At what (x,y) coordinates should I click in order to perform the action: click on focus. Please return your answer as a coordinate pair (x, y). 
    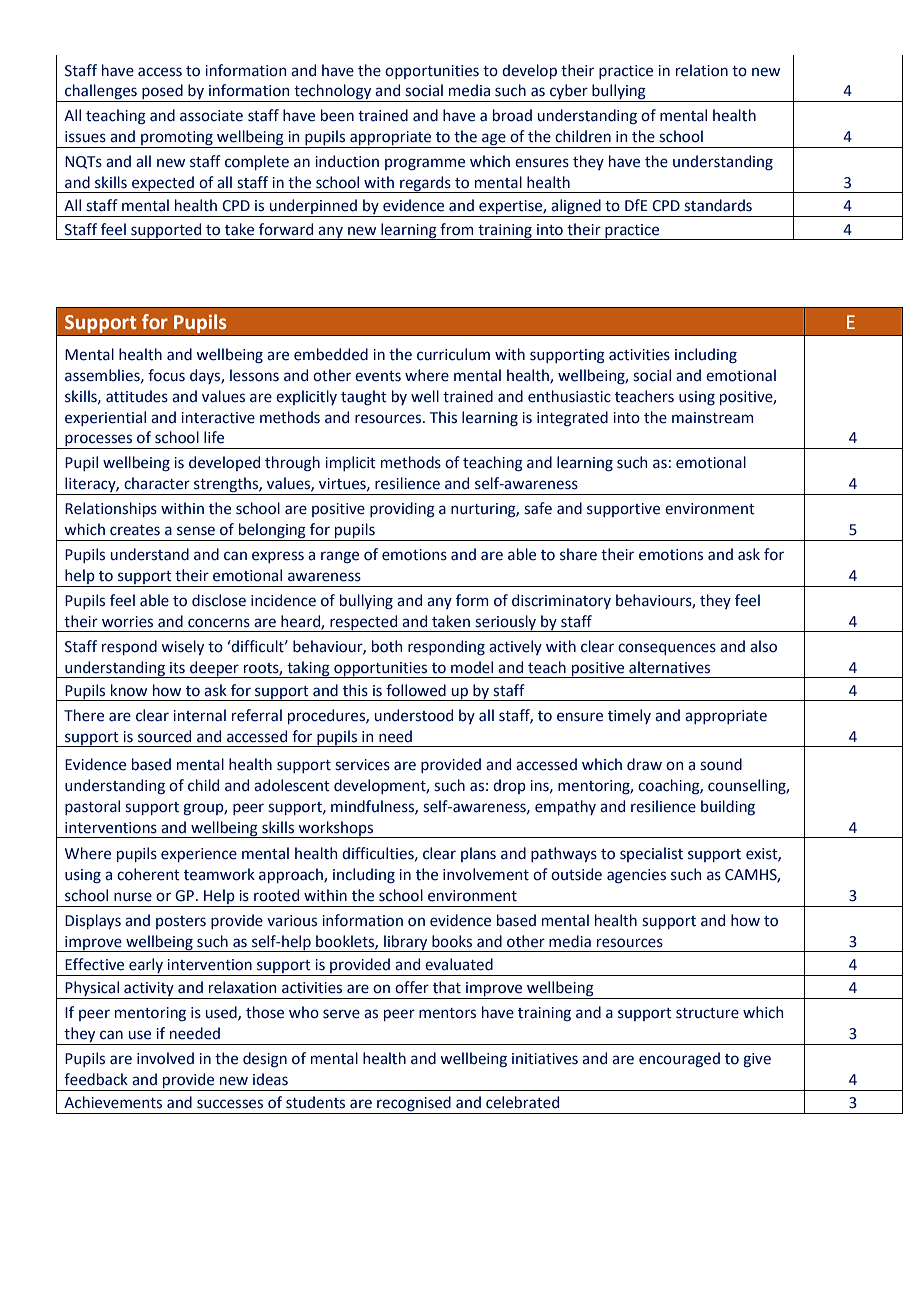
    Looking at the image, I should click on (166, 375).
